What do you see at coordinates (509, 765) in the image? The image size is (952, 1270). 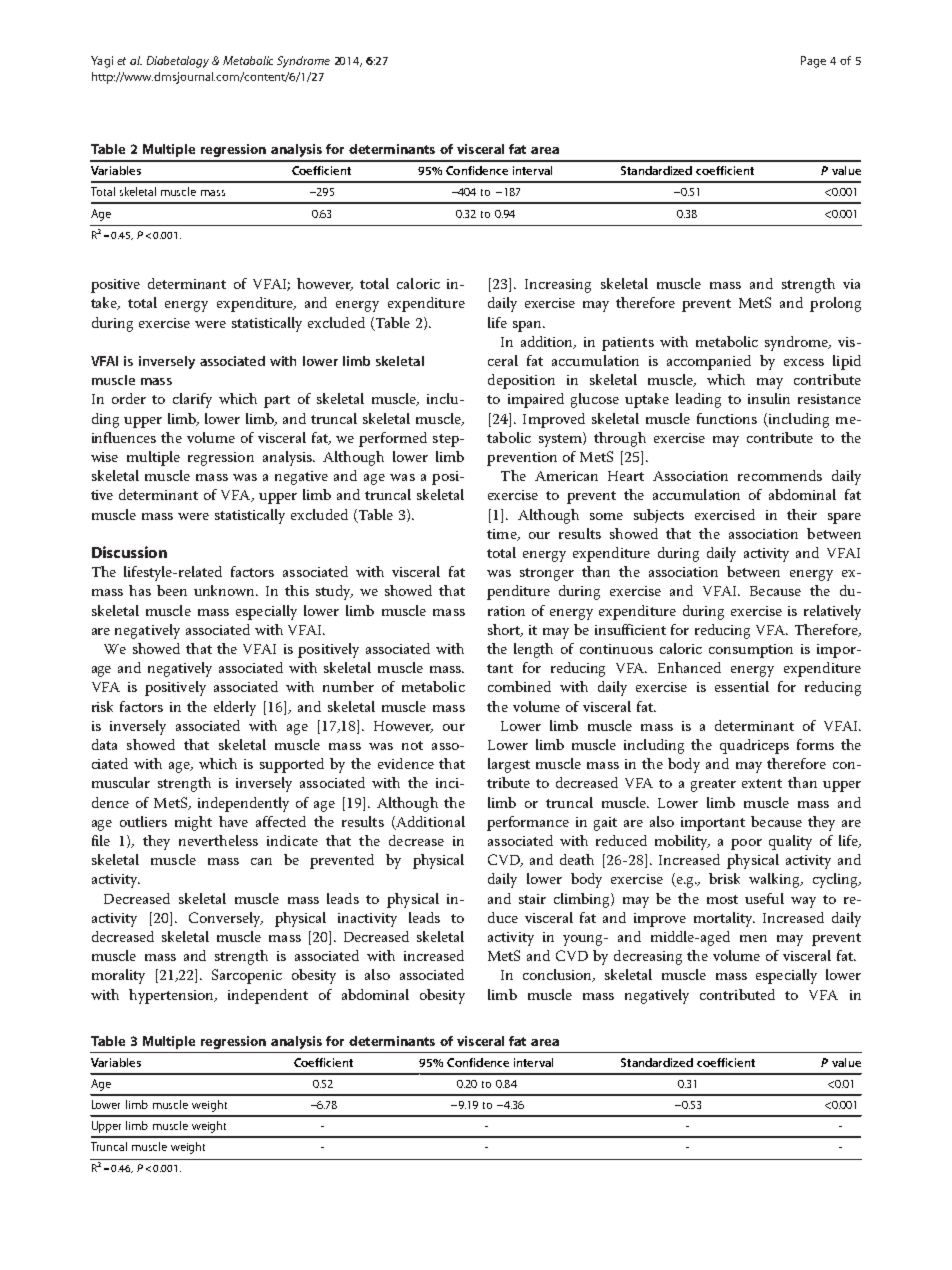 I see `largest` at bounding box center [509, 765].
